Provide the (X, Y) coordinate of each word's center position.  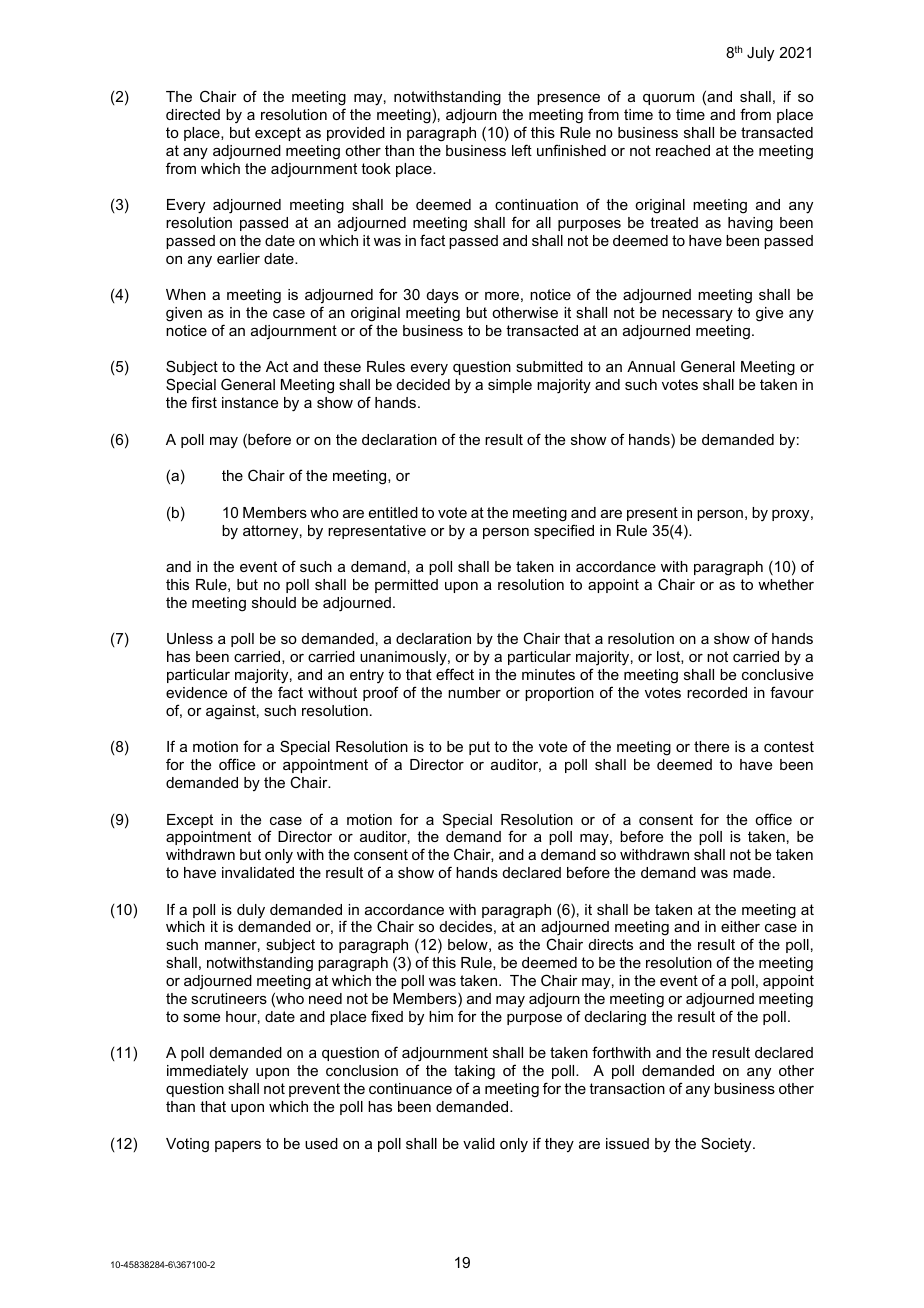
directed (193, 114)
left (522, 150)
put (479, 748)
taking (474, 1072)
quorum (668, 99)
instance (250, 402)
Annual (651, 366)
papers (238, 1146)
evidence (196, 692)
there (711, 746)
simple (510, 386)
